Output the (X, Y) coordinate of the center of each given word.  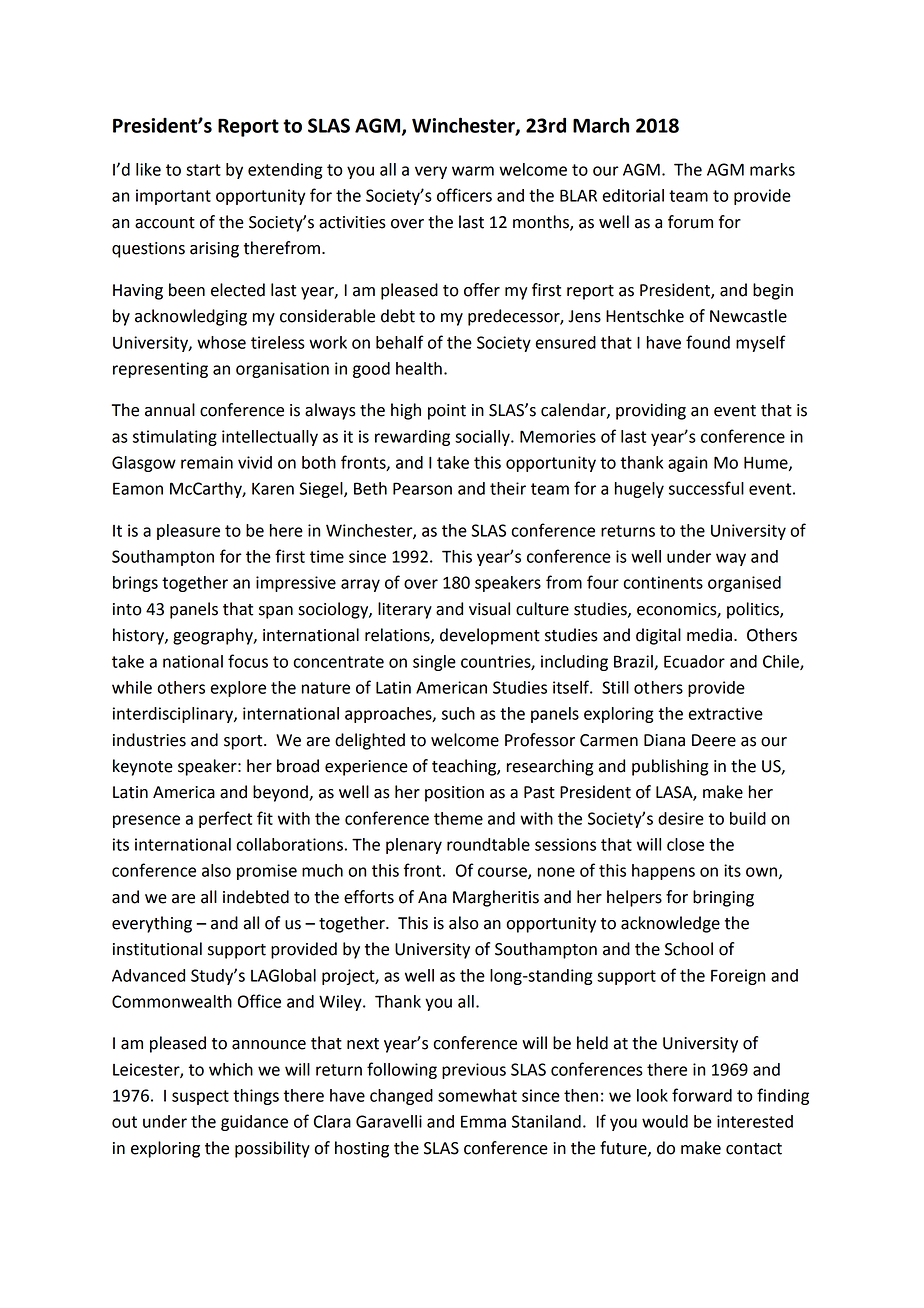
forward (702, 1095)
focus (248, 661)
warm (473, 171)
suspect (200, 1097)
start (203, 170)
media (709, 635)
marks (772, 169)
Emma (483, 1121)
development (490, 636)
